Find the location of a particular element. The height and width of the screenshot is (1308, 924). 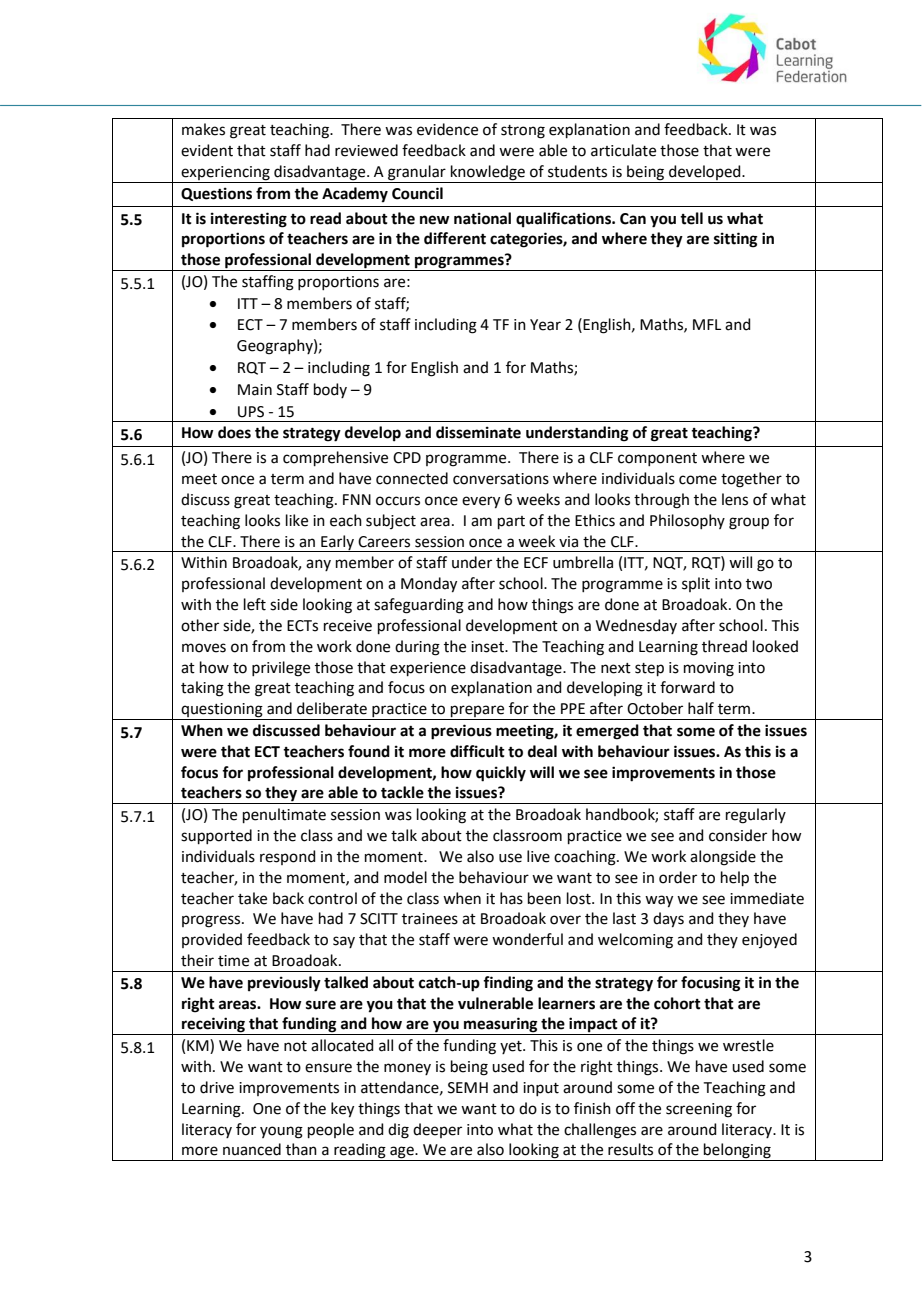

disseminate is located at coordinates (478, 432).
